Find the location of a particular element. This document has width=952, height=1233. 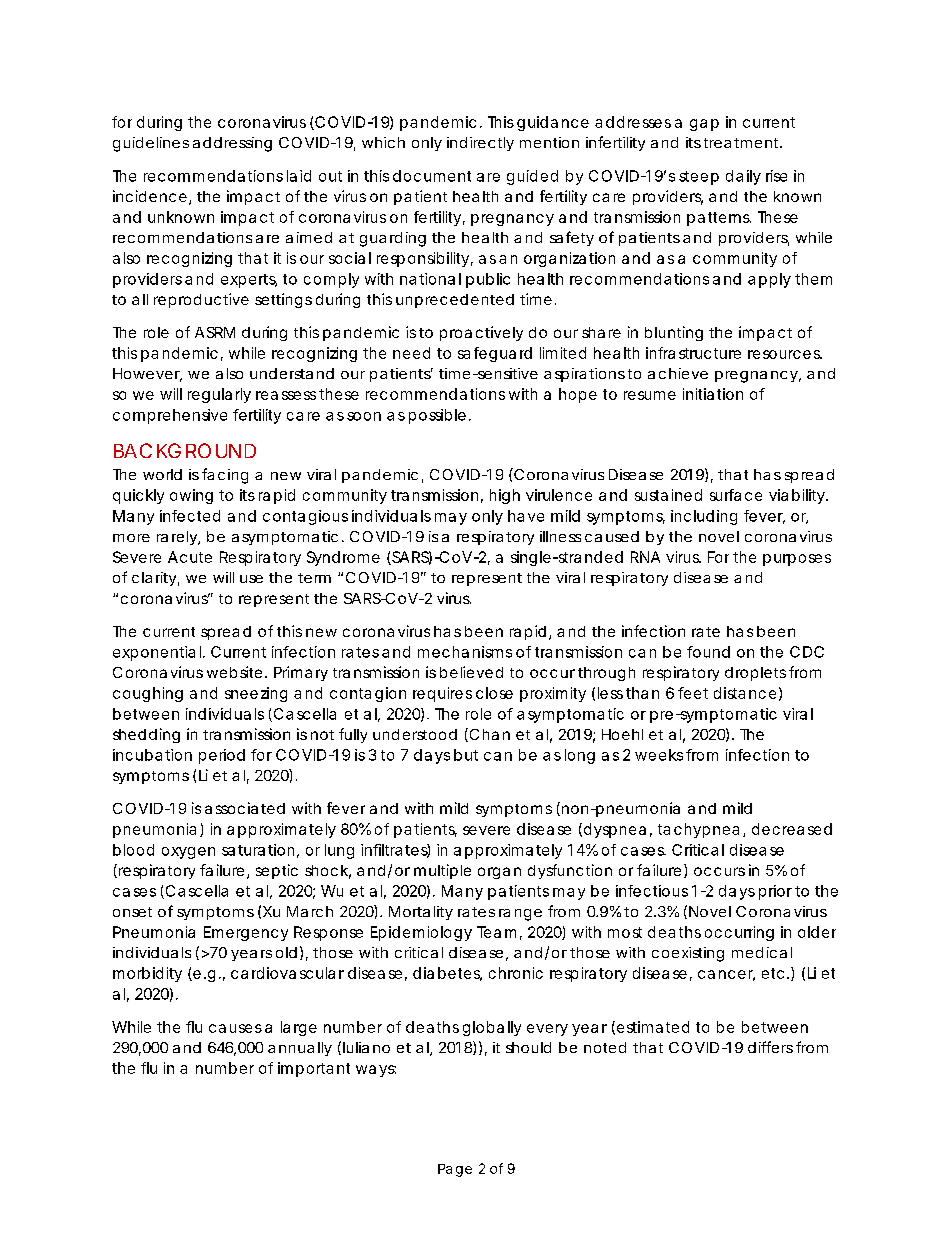

treatment is located at coordinates (743, 143).
